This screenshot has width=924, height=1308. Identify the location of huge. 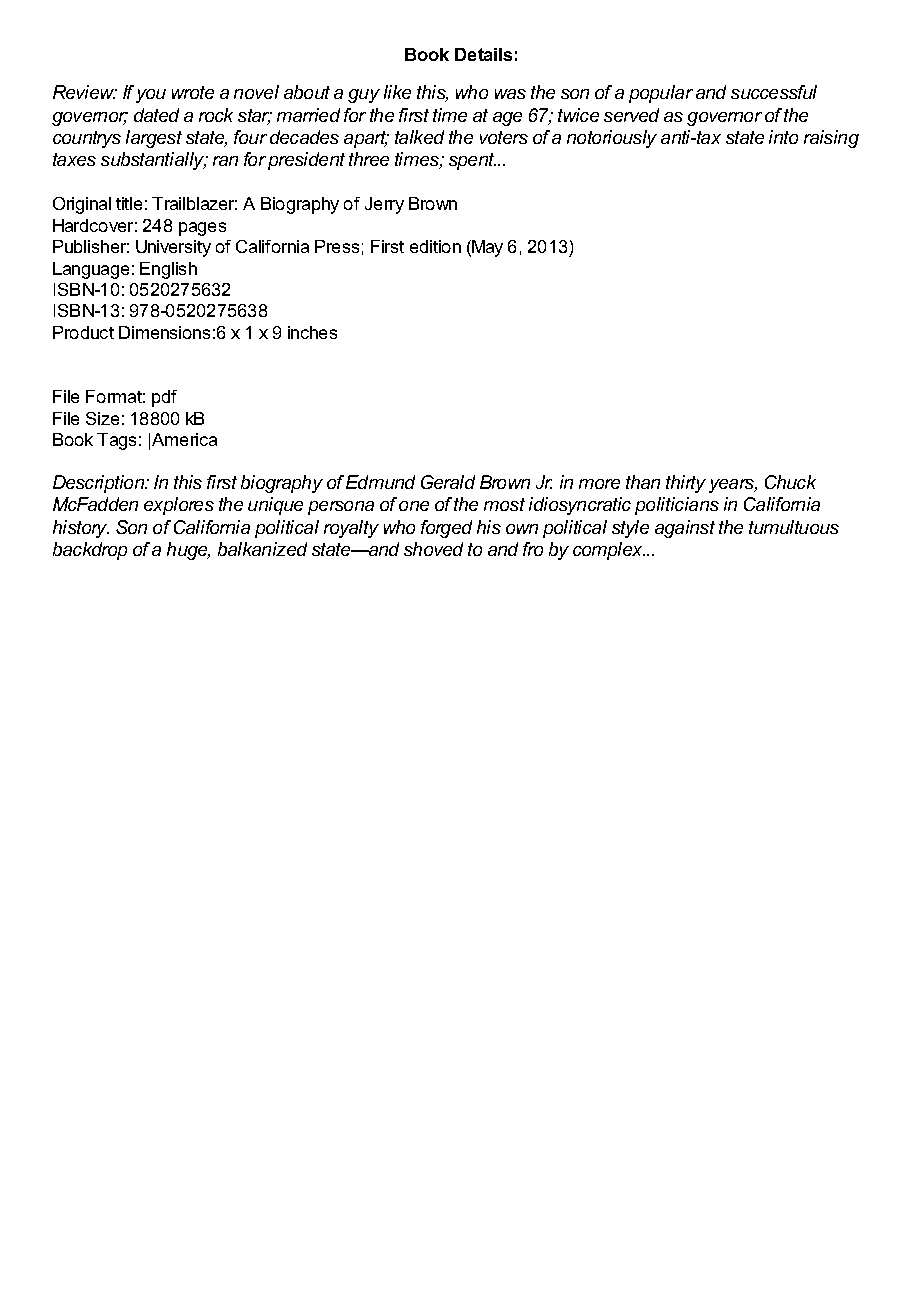
(188, 551).
